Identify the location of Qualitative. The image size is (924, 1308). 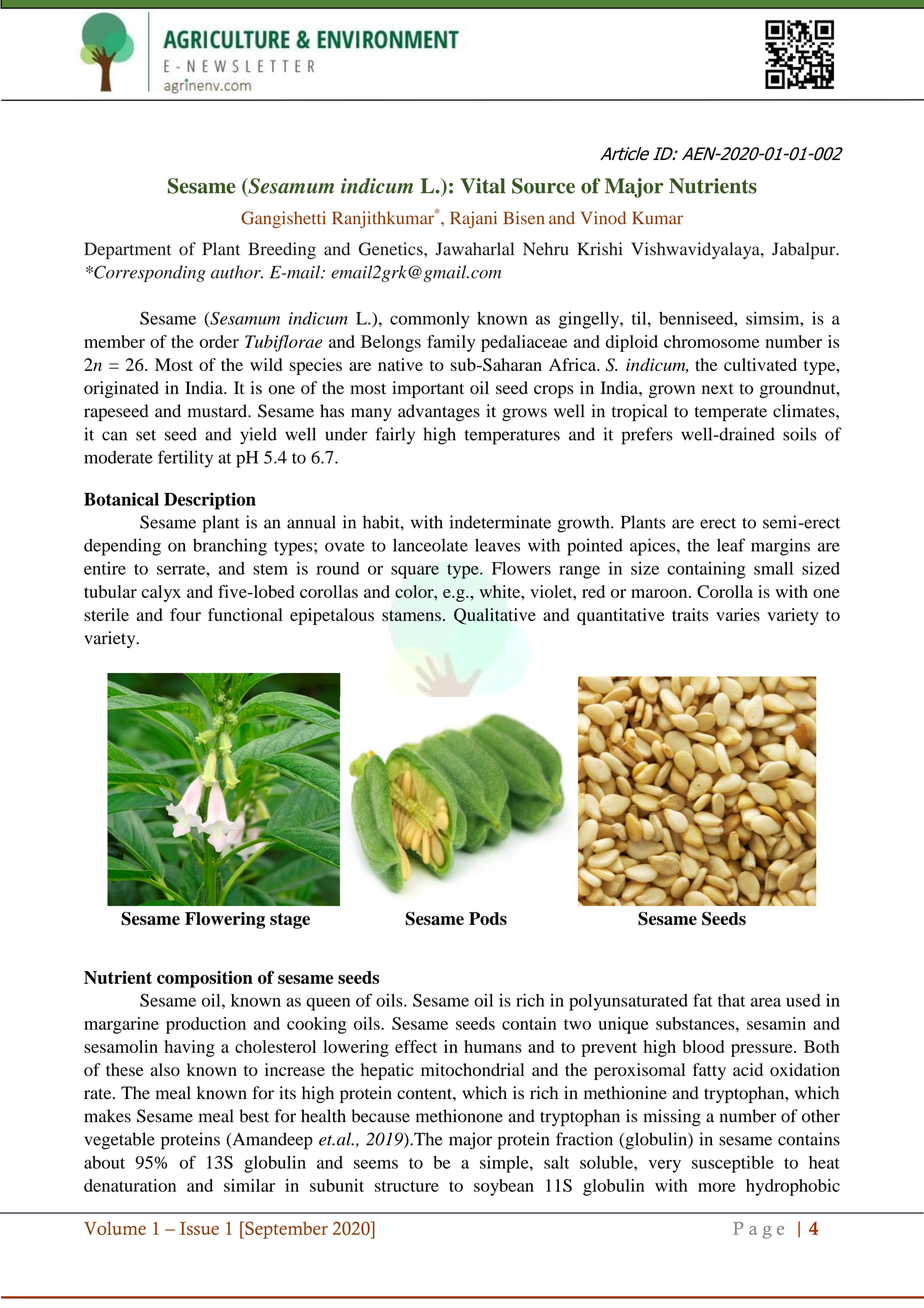
(495, 616).
